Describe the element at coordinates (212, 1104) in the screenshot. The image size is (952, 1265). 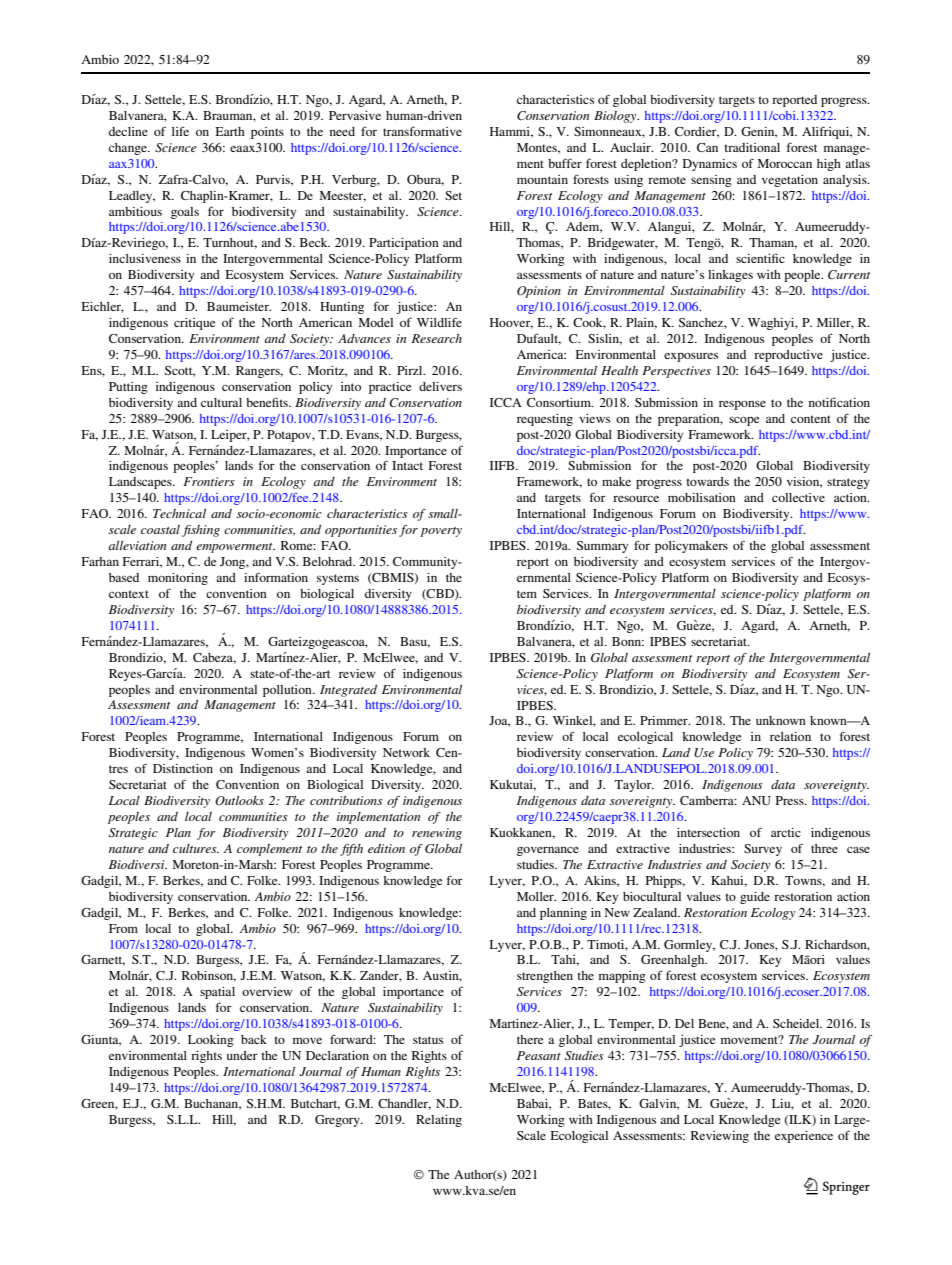
I see `Buchanan` at that location.
